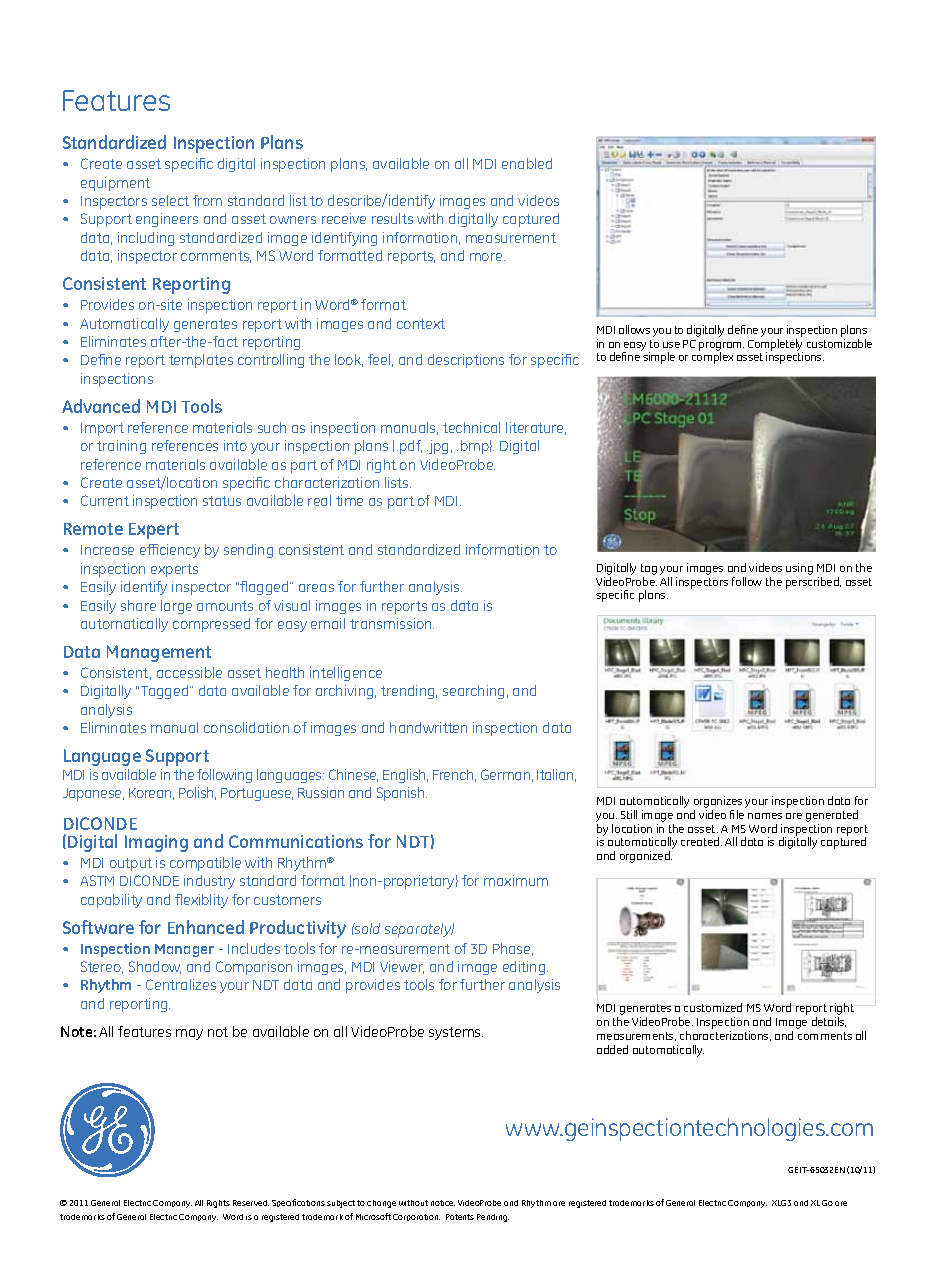 The image size is (936, 1288). I want to click on select, so click(170, 200).
